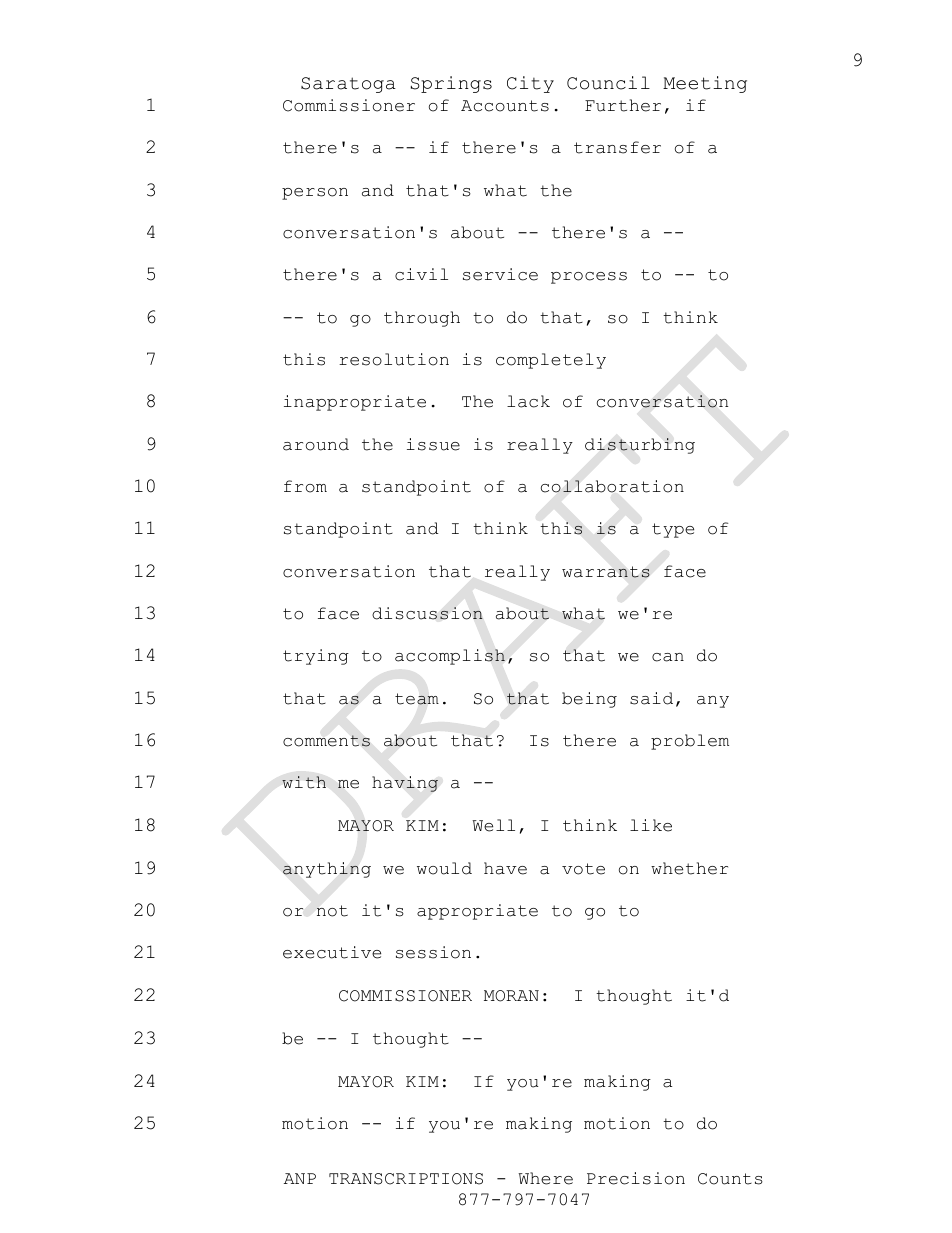  I want to click on Further, so click(623, 105).
